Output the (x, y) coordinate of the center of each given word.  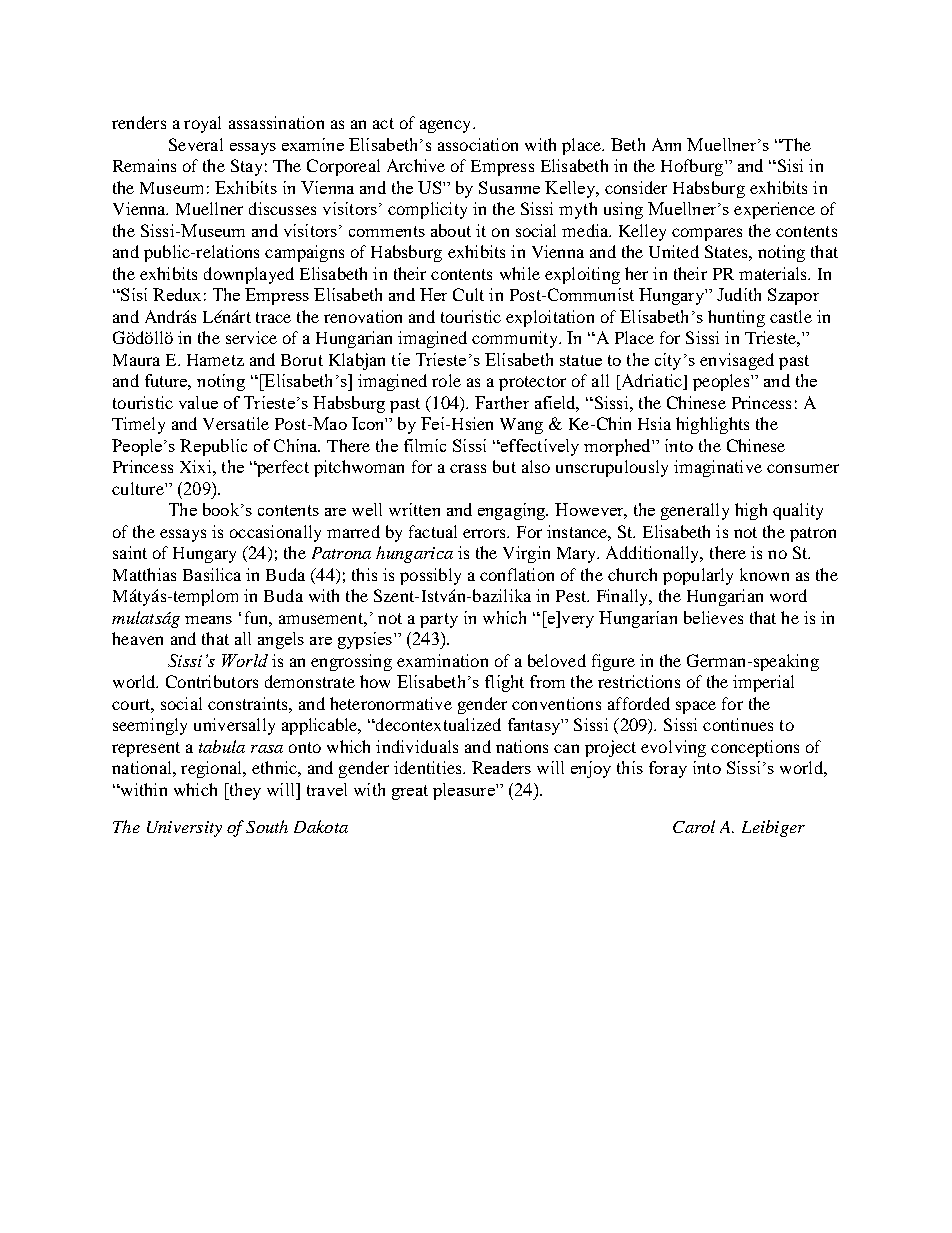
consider (636, 187)
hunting (736, 318)
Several (196, 144)
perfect (282, 468)
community (516, 339)
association (478, 144)
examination (442, 660)
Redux (177, 294)
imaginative (718, 468)
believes (713, 617)
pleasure (465, 791)
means (208, 620)
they (244, 791)
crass (468, 468)
